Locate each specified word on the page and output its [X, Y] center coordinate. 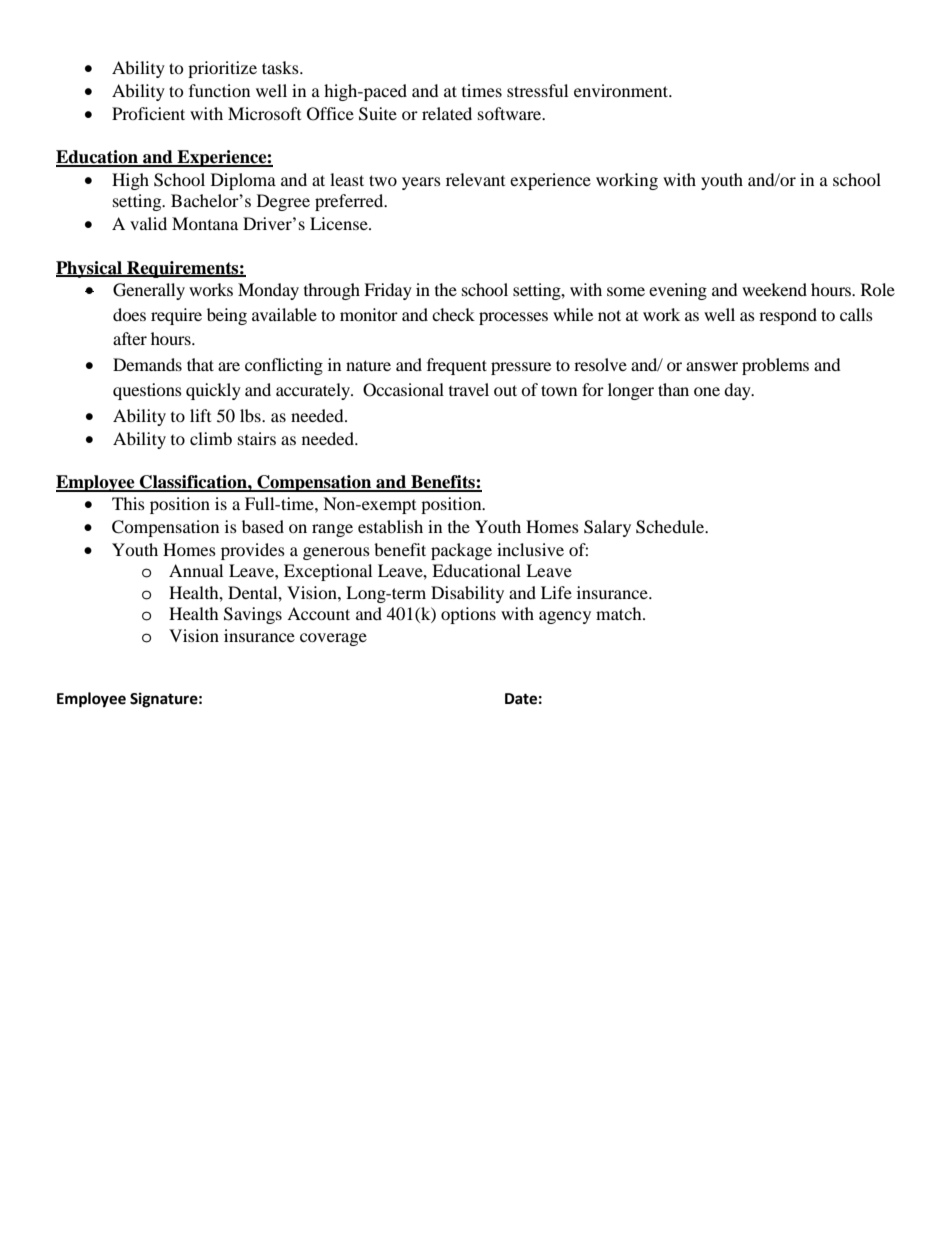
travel [469, 389]
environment [622, 90]
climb [211, 438]
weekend [774, 289]
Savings [253, 615]
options [468, 615]
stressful [537, 90]
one [707, 391]
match [620, 613]
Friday [388, 291]
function [219, 90]
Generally [149, 291]
